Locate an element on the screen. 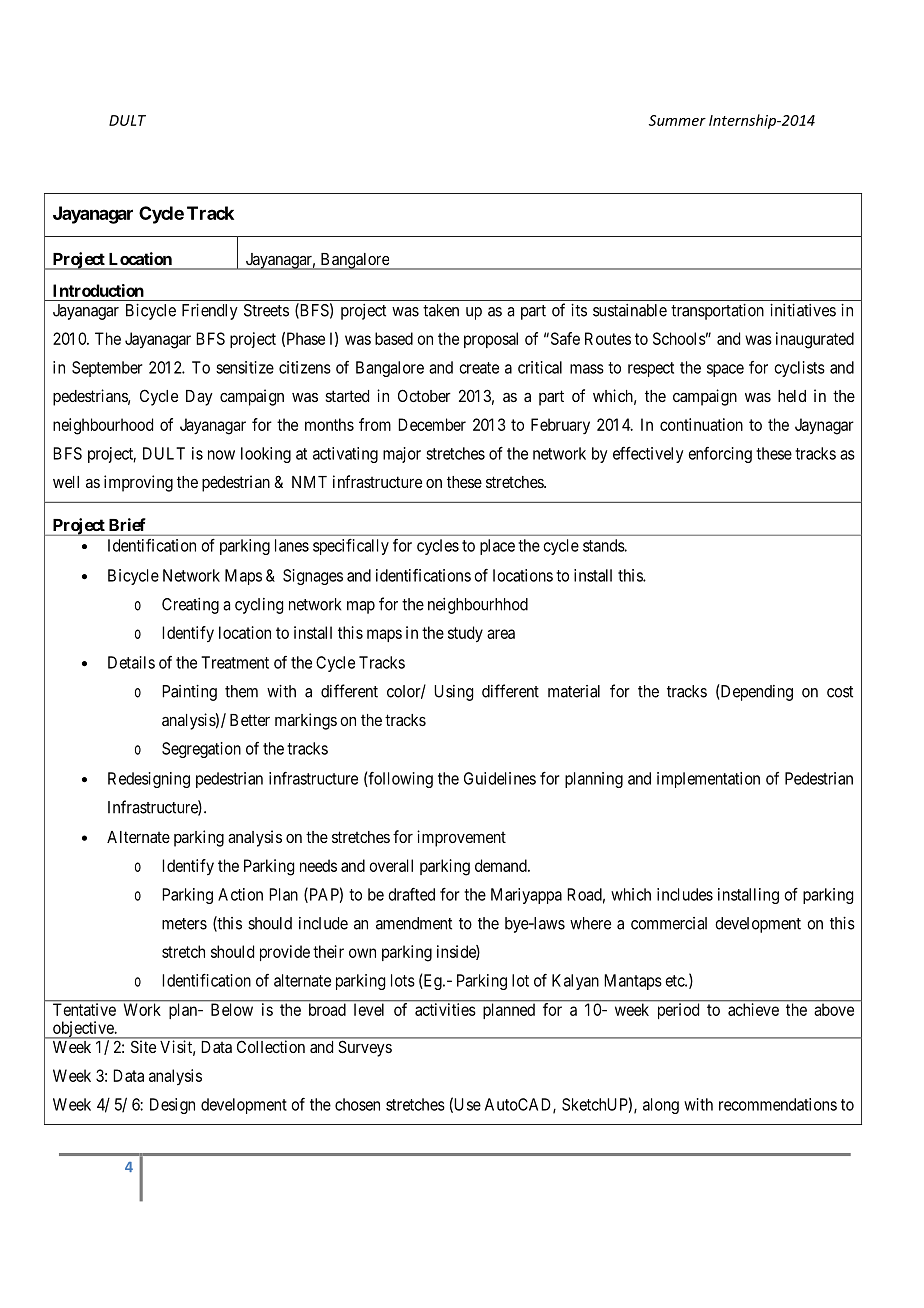 The image size is (924, 1308). create is located at coordinates (479, 368).
